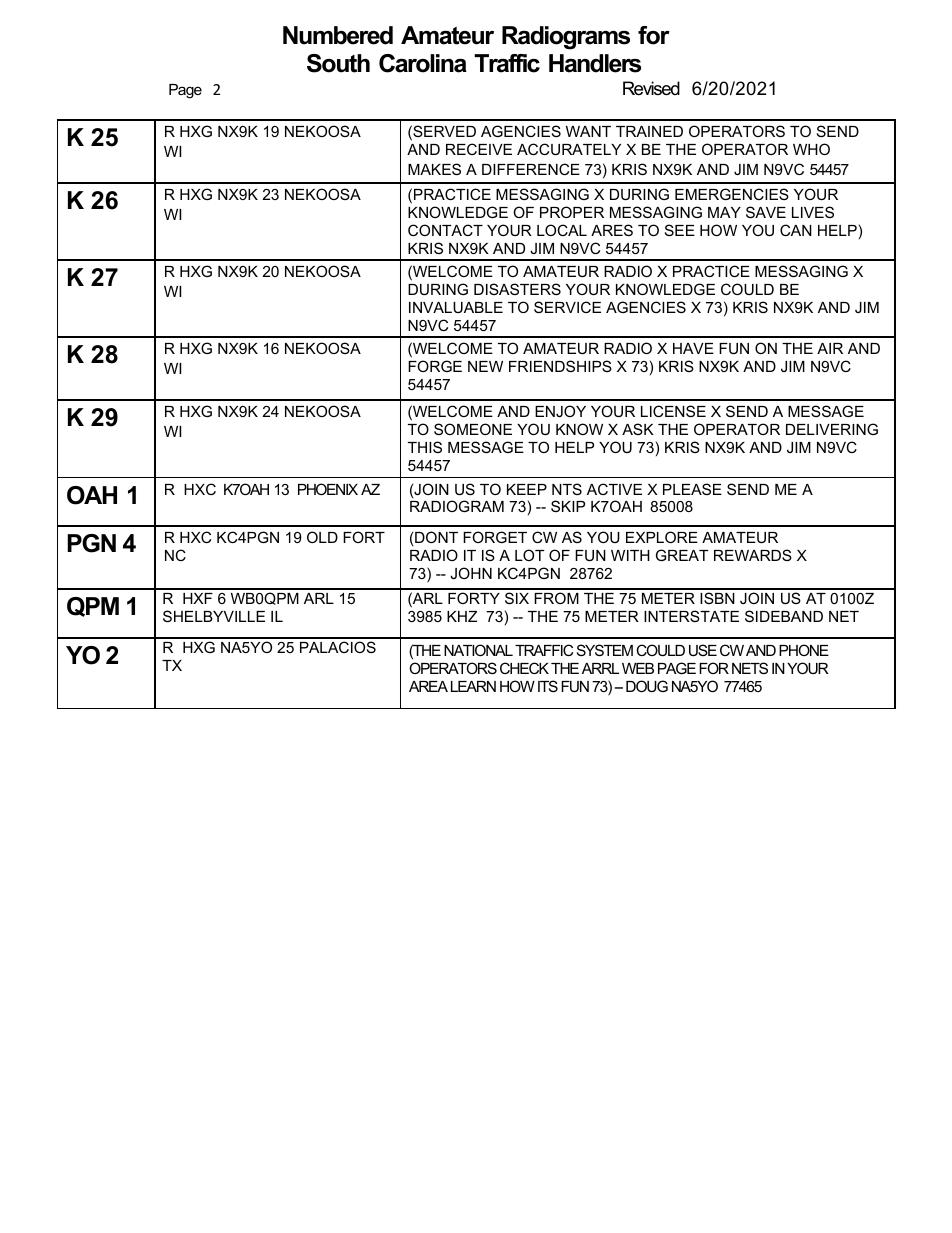  I want to click on INVALUABLE, so click(456, 307).
